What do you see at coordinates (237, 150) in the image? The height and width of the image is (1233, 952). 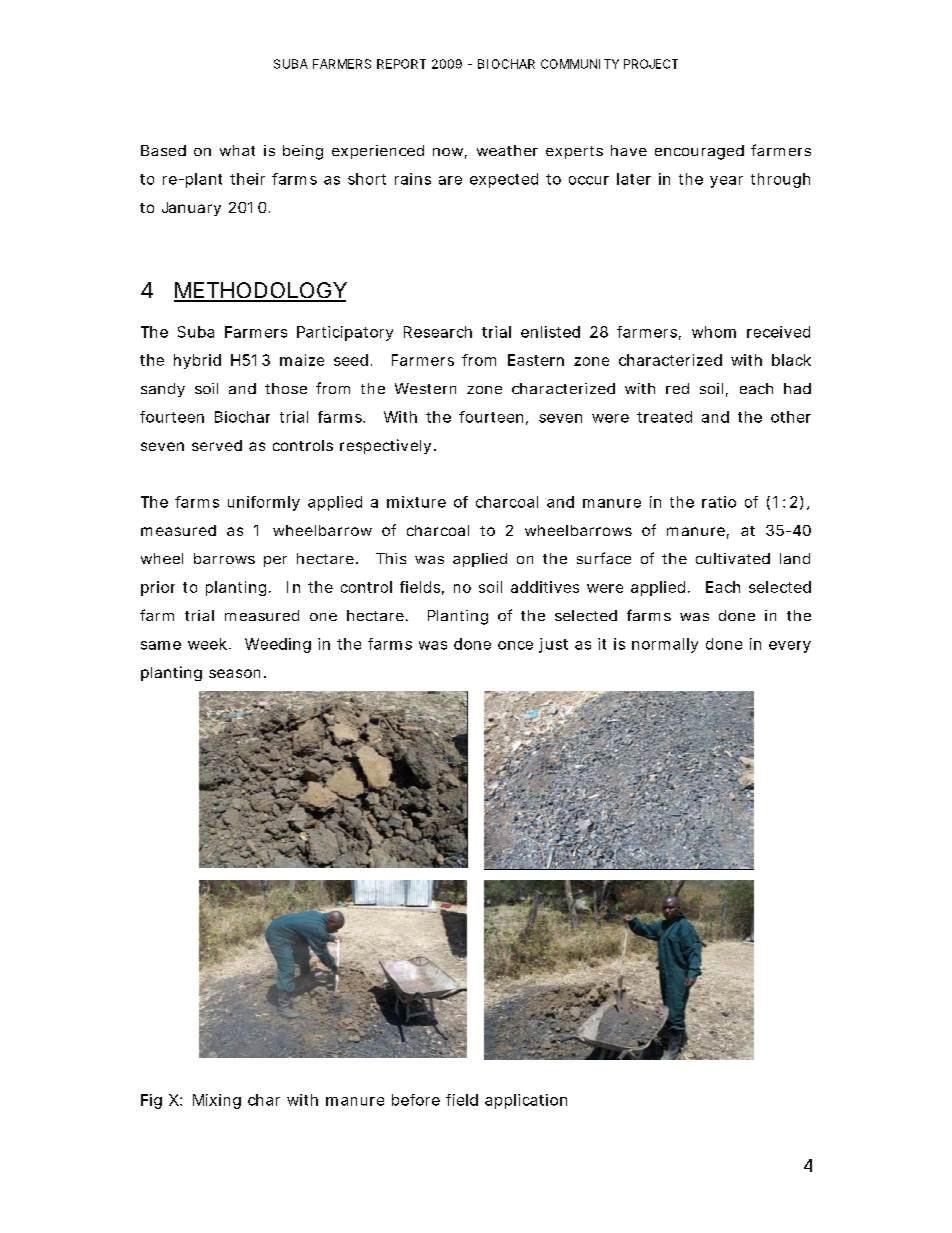 I see `what` at bounding box center [237, 150].
